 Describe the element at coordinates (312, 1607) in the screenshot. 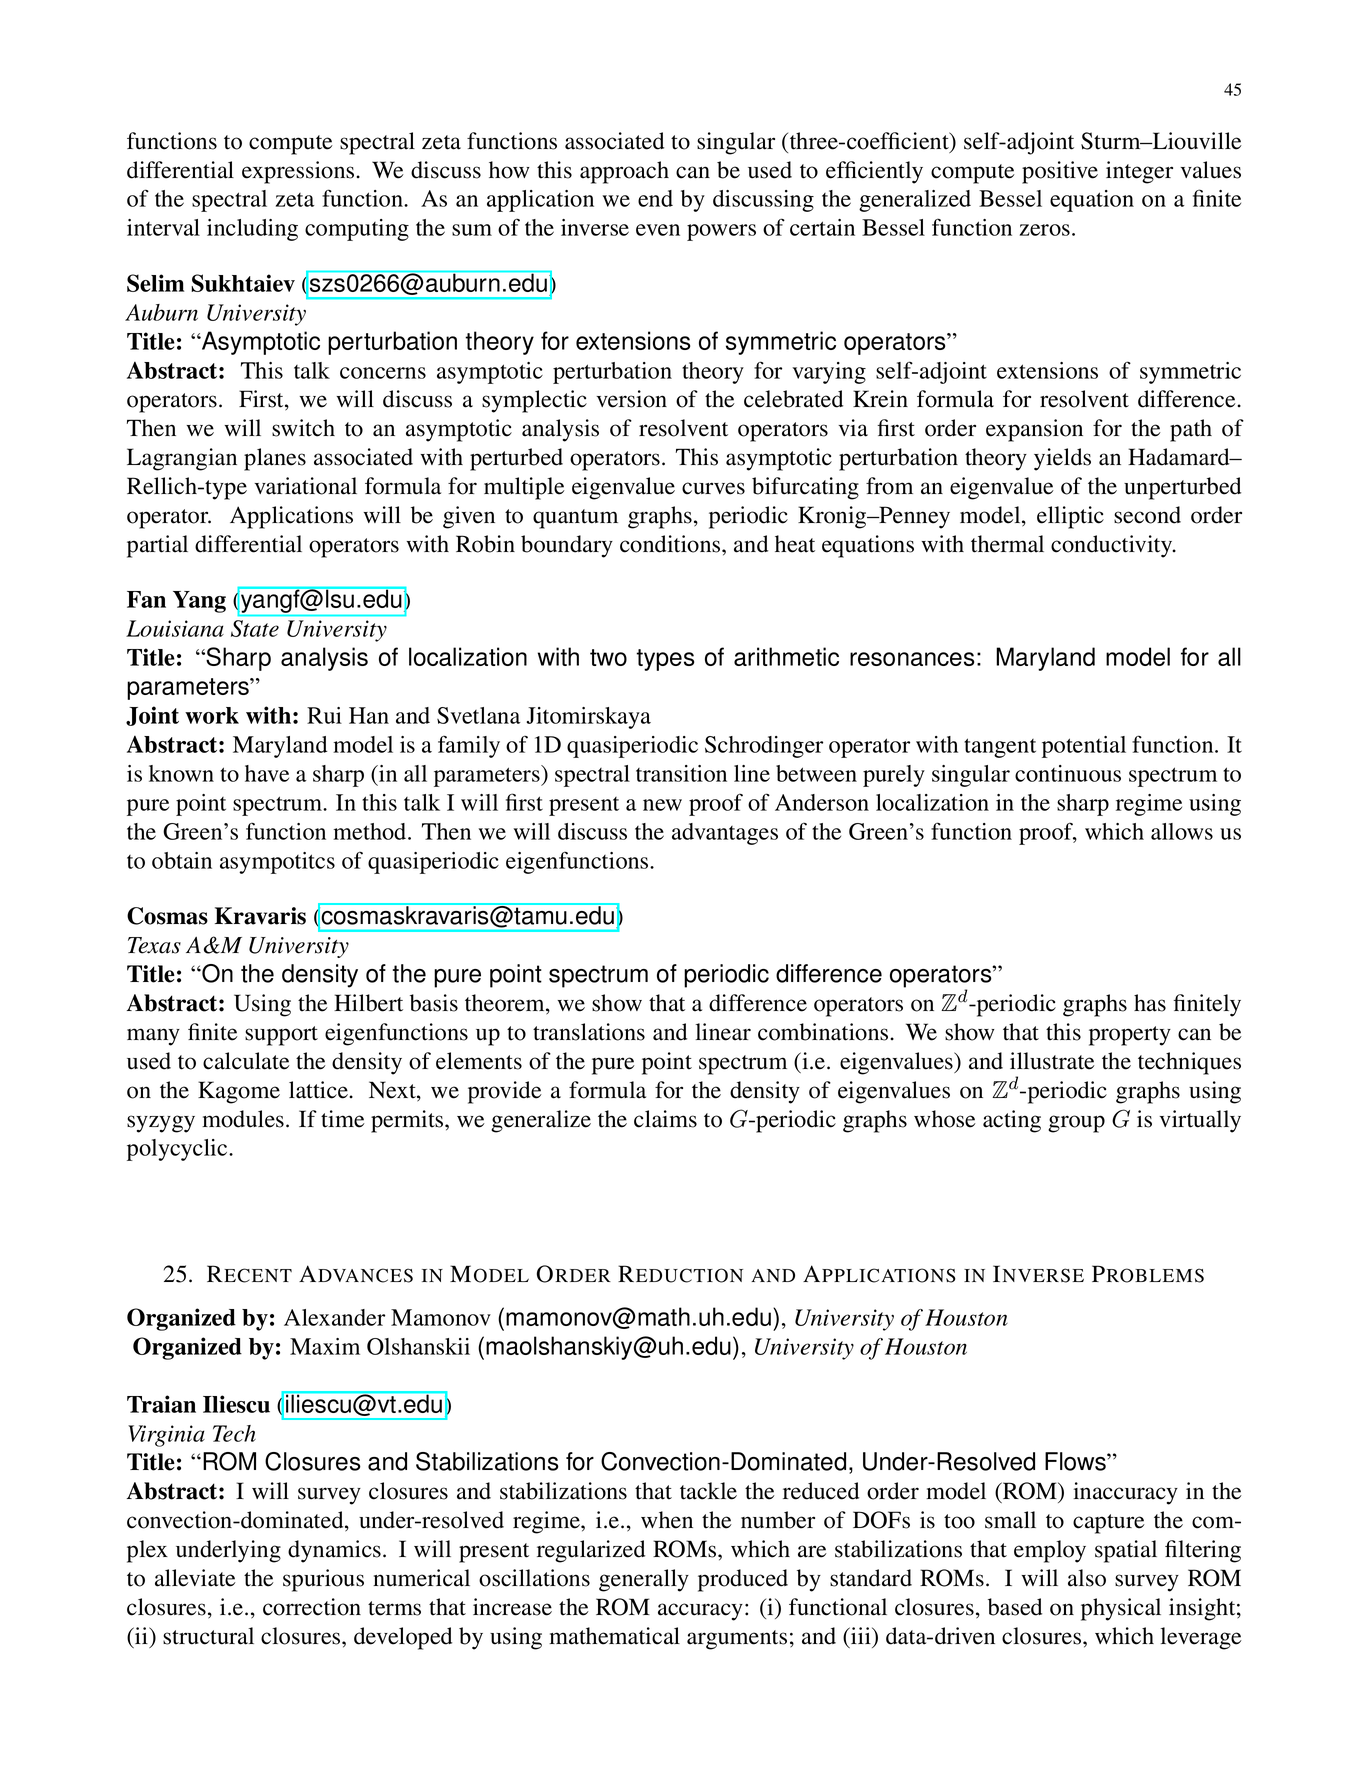

I see `correction` at that location.
